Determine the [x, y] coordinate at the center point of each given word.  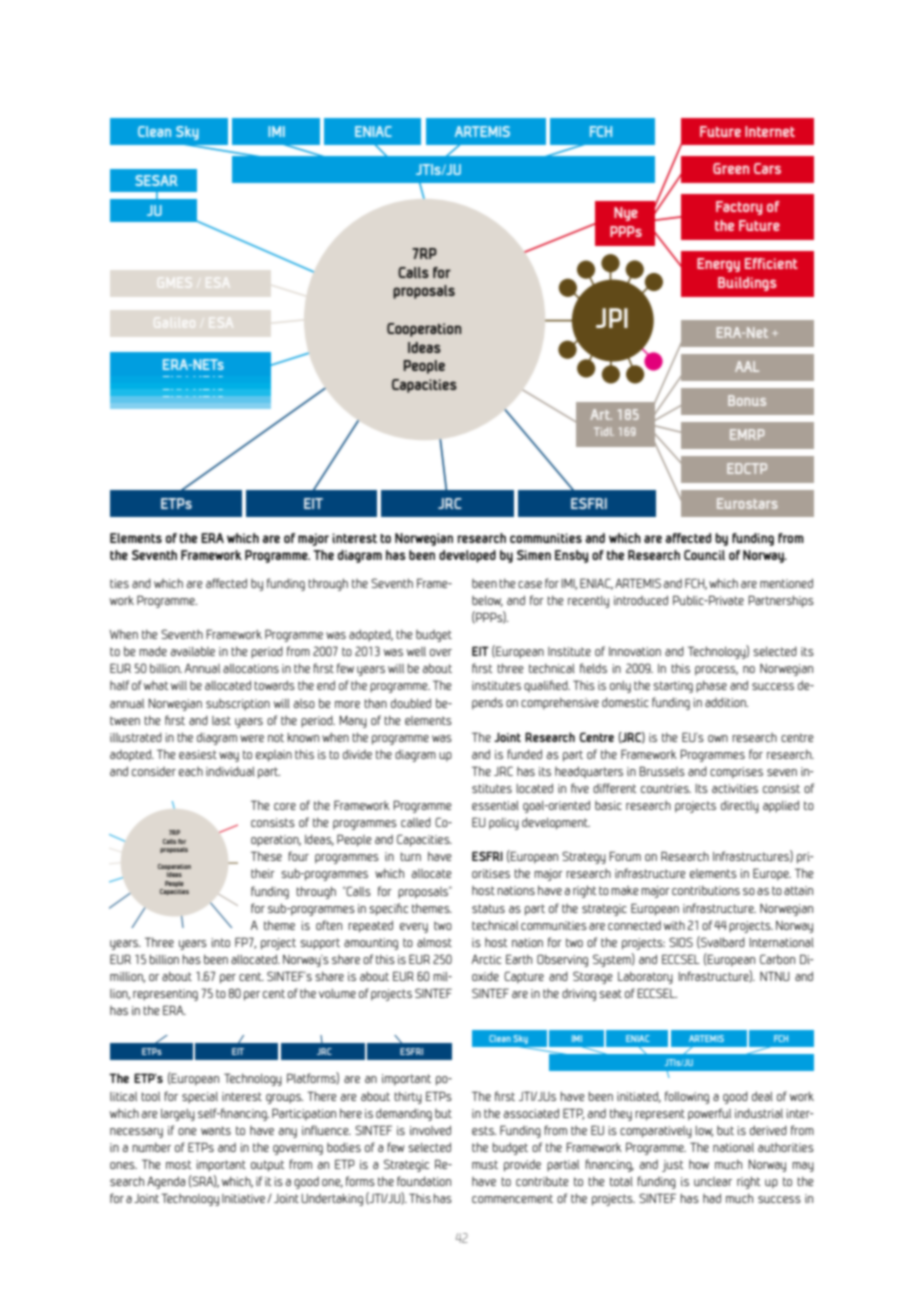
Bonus [747, 400]
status [488, 908]
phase [711, 687]
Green [731, 168]
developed [467, 556]
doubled [411, 703]
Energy [718, 265]
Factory [739, 208]
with [674, 925]
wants [216, 1130]
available [193, 651]
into [220, 942]
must [485, 1164]
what [156, 685]
